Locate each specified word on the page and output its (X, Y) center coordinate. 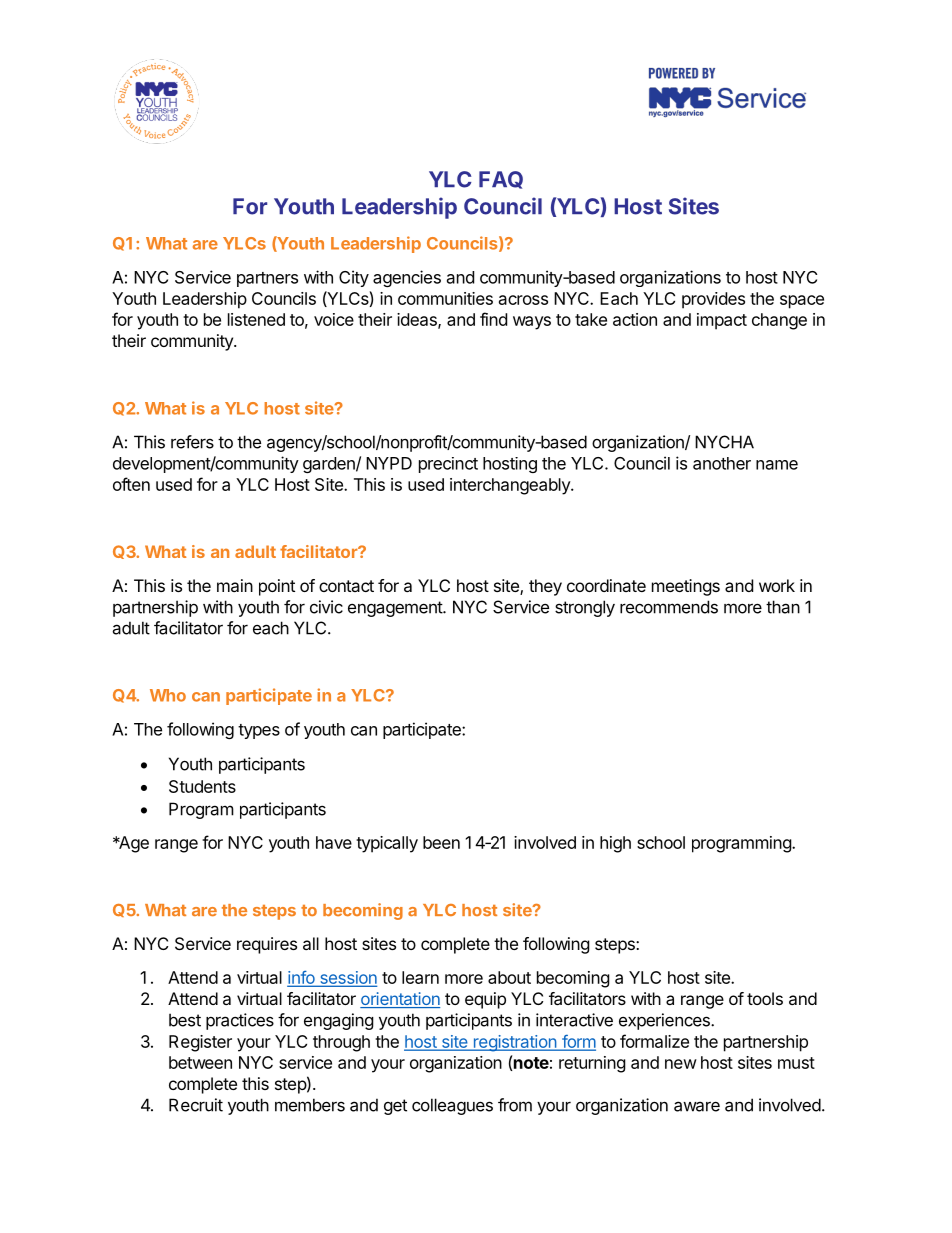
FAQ (501, 180)
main (235, 585)
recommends (669, 607)
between (200, 1062)
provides (713, 300)
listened (256, 319)
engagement (396, 609)
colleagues (452, 1106)
